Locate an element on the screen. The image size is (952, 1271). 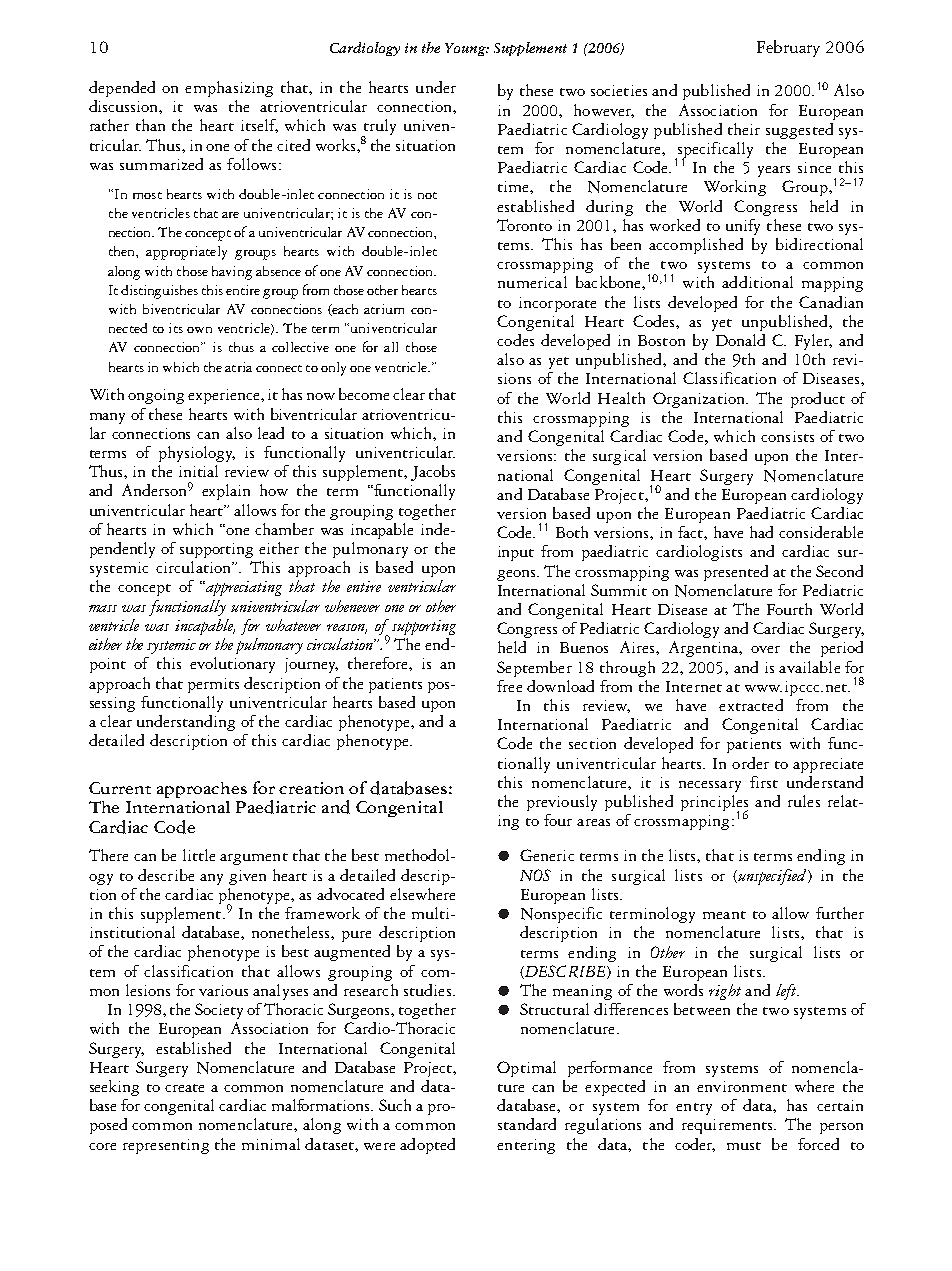
numerical is located at coordinates (532, 282).
